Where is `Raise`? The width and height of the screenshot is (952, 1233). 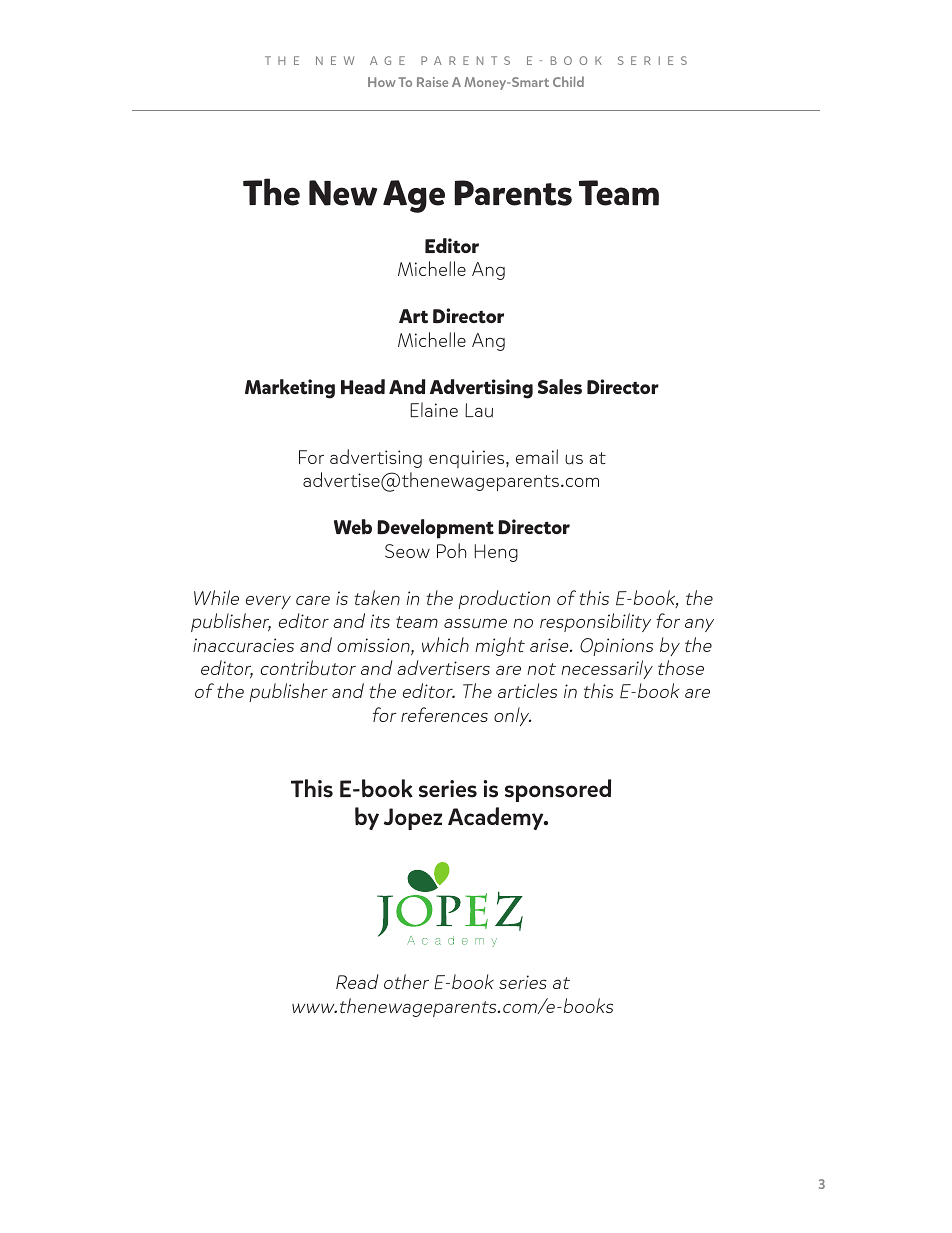
Raise is located at coordinates (432, 82).
